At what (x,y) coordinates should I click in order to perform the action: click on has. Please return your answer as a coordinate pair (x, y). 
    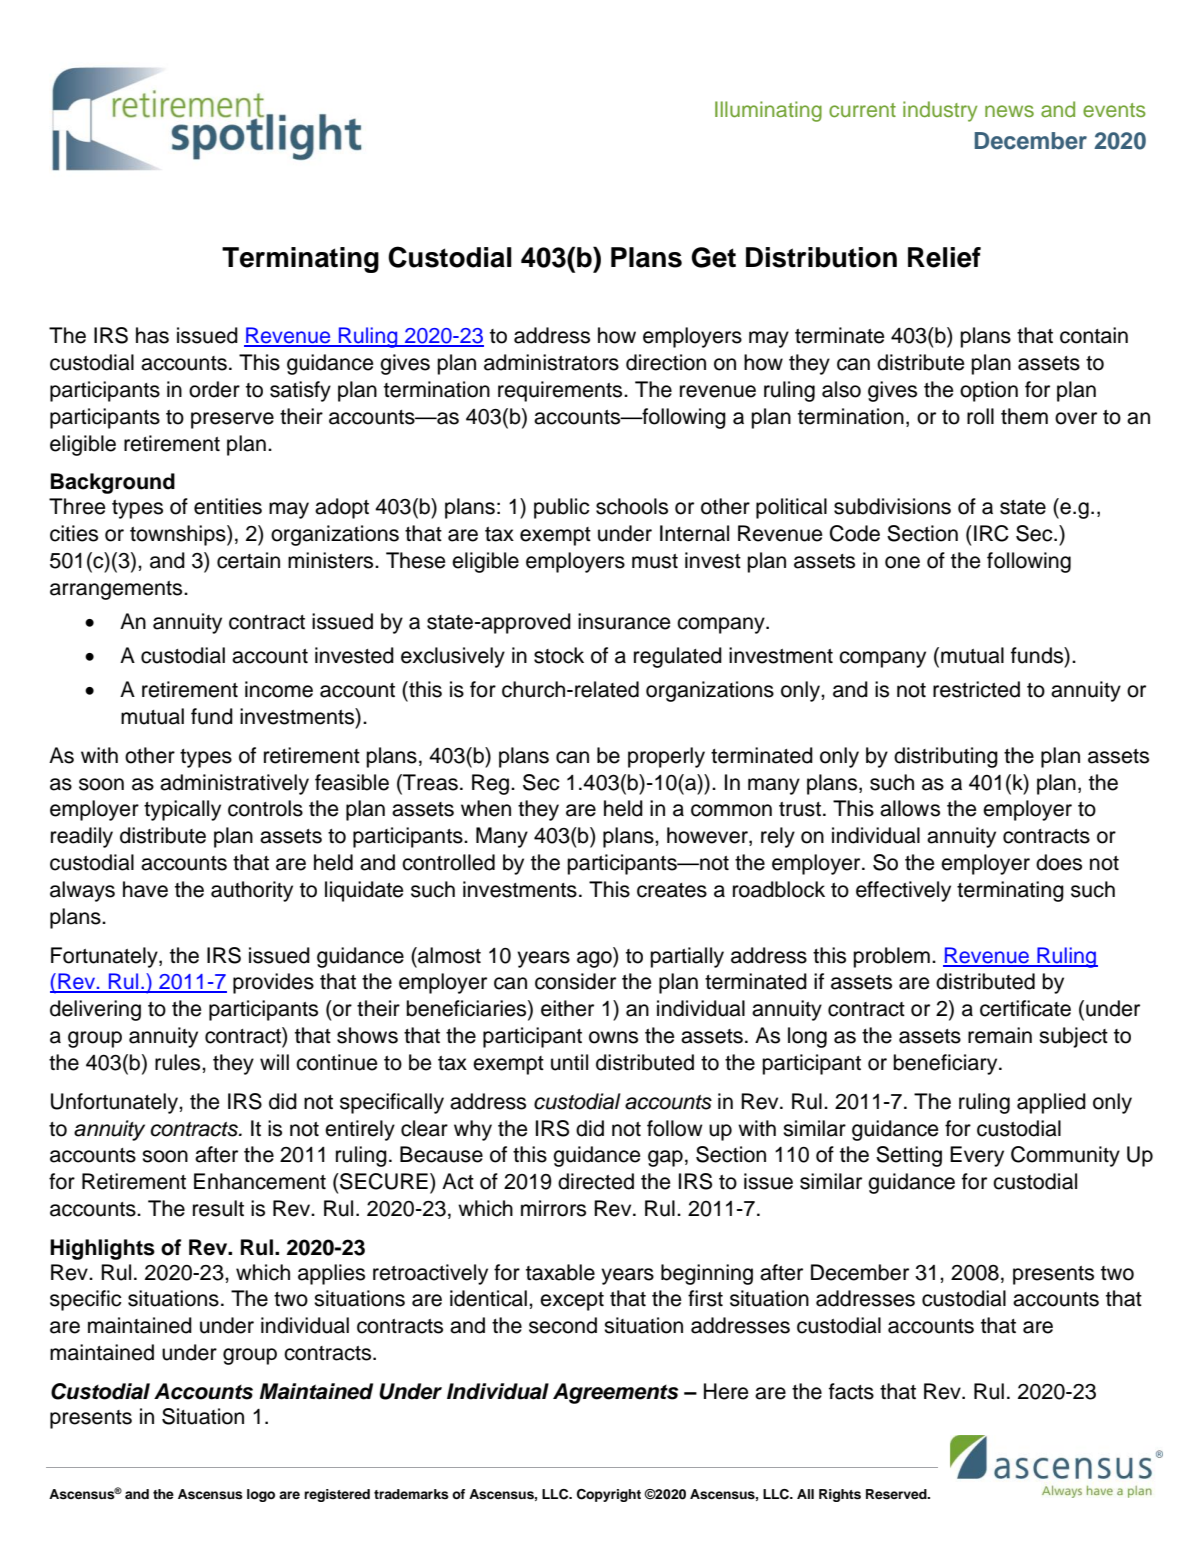
    Looking at the image, I should click on (152, 335).
